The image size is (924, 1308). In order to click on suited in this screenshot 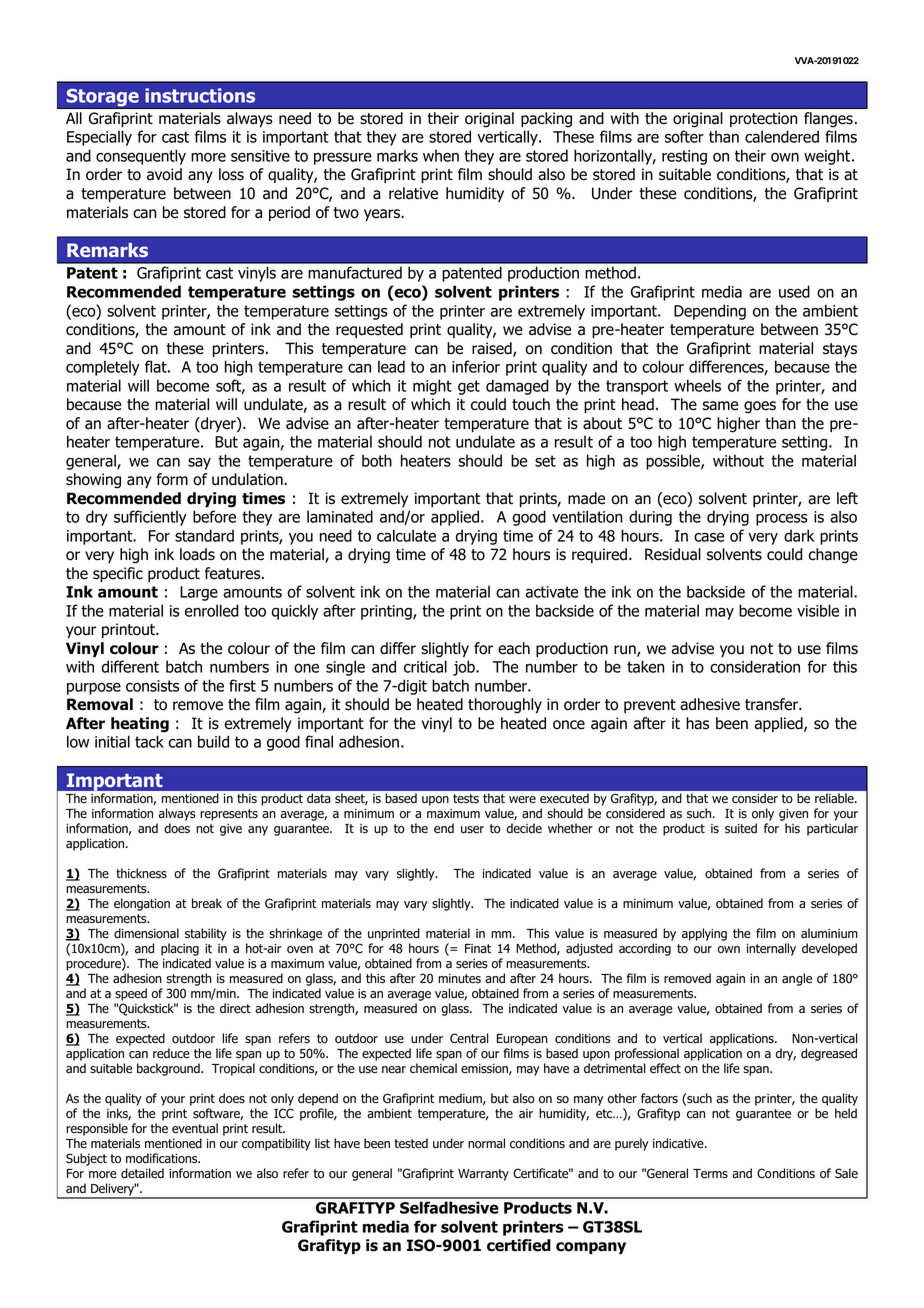, I will do `click(741, 828)`.
